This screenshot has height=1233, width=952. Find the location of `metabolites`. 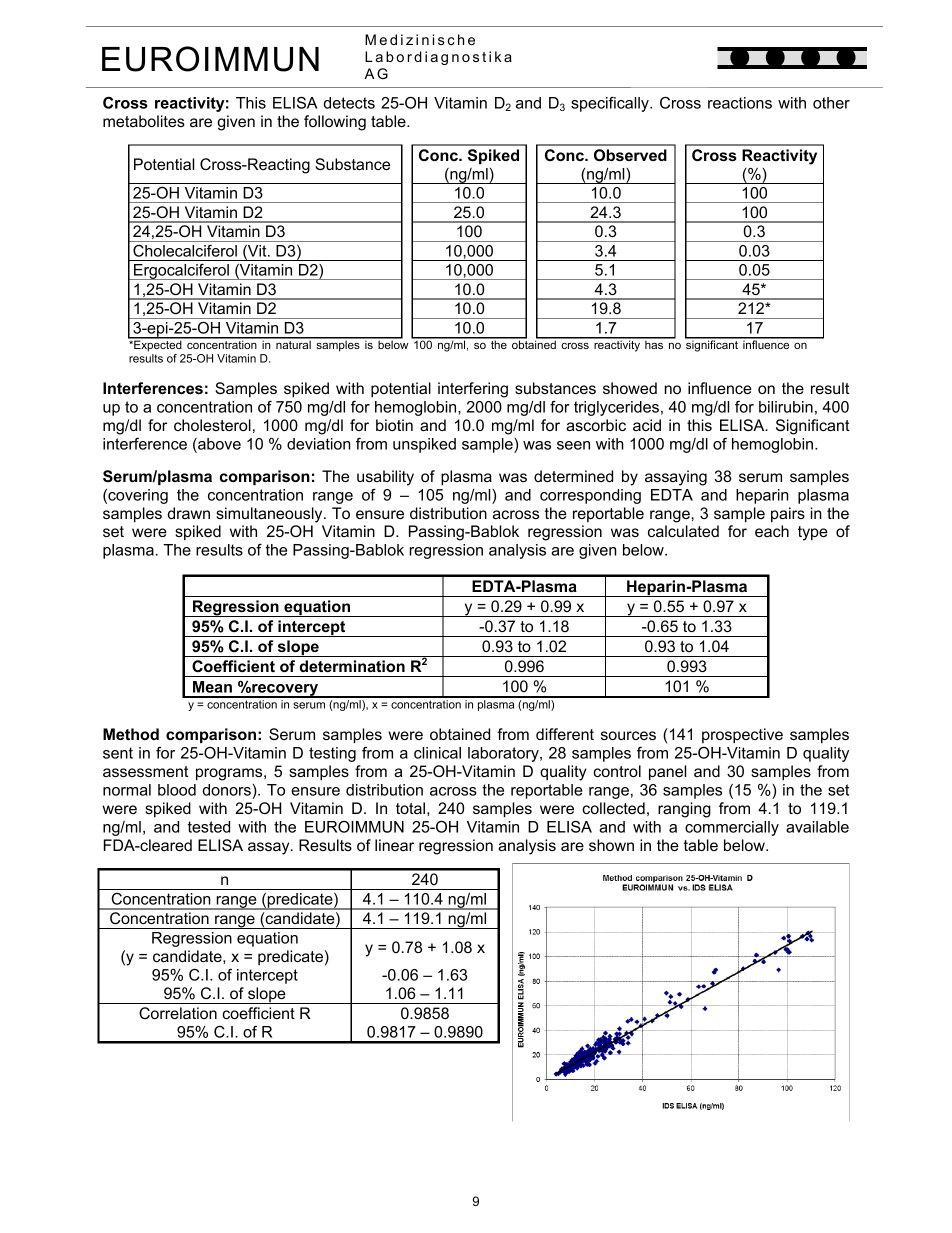

metabolites is located at coordinates (144, 121).
